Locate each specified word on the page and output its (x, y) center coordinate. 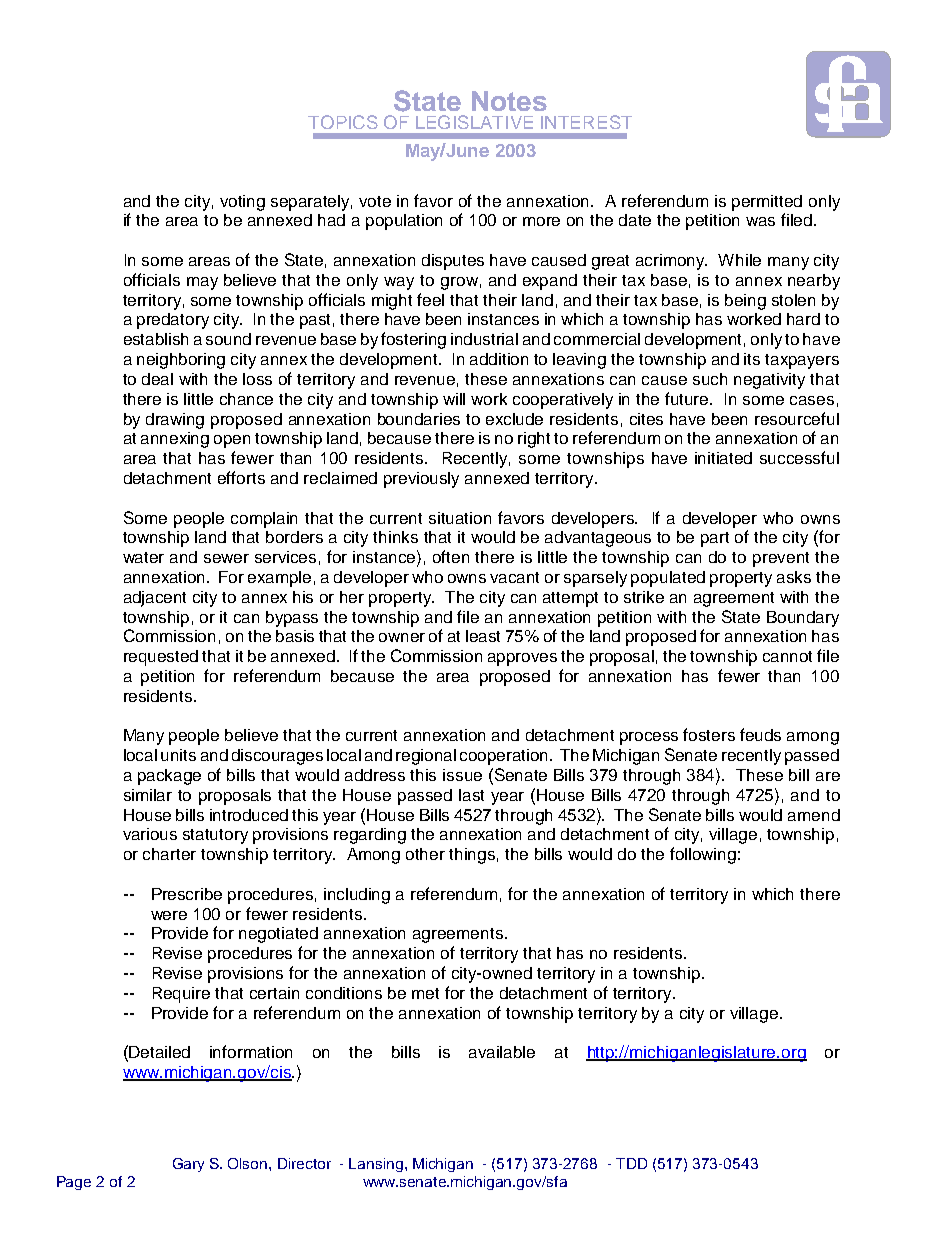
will (454, 399)
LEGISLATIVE (474, 122)
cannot (787, 656)
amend (814, 815)
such (710, 379)
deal (157, 379)
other (425, 854)
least (483, 636)
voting (242, 203)
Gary (188, 1165)
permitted (767, 203)
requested (161, 658)
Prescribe (187, 894)
